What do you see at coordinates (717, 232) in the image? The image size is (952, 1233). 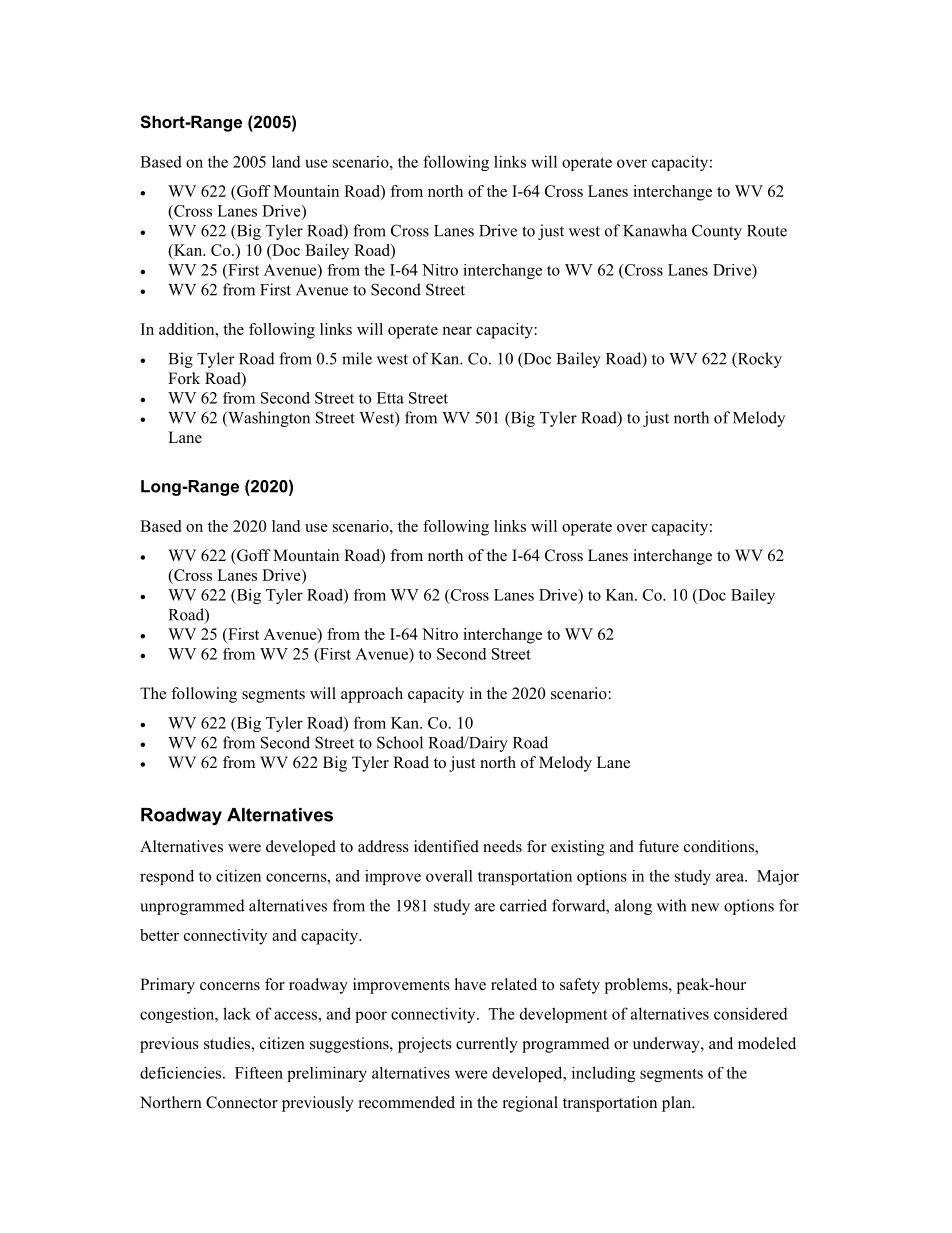 I see `County` at bounding box center [717, 232].
